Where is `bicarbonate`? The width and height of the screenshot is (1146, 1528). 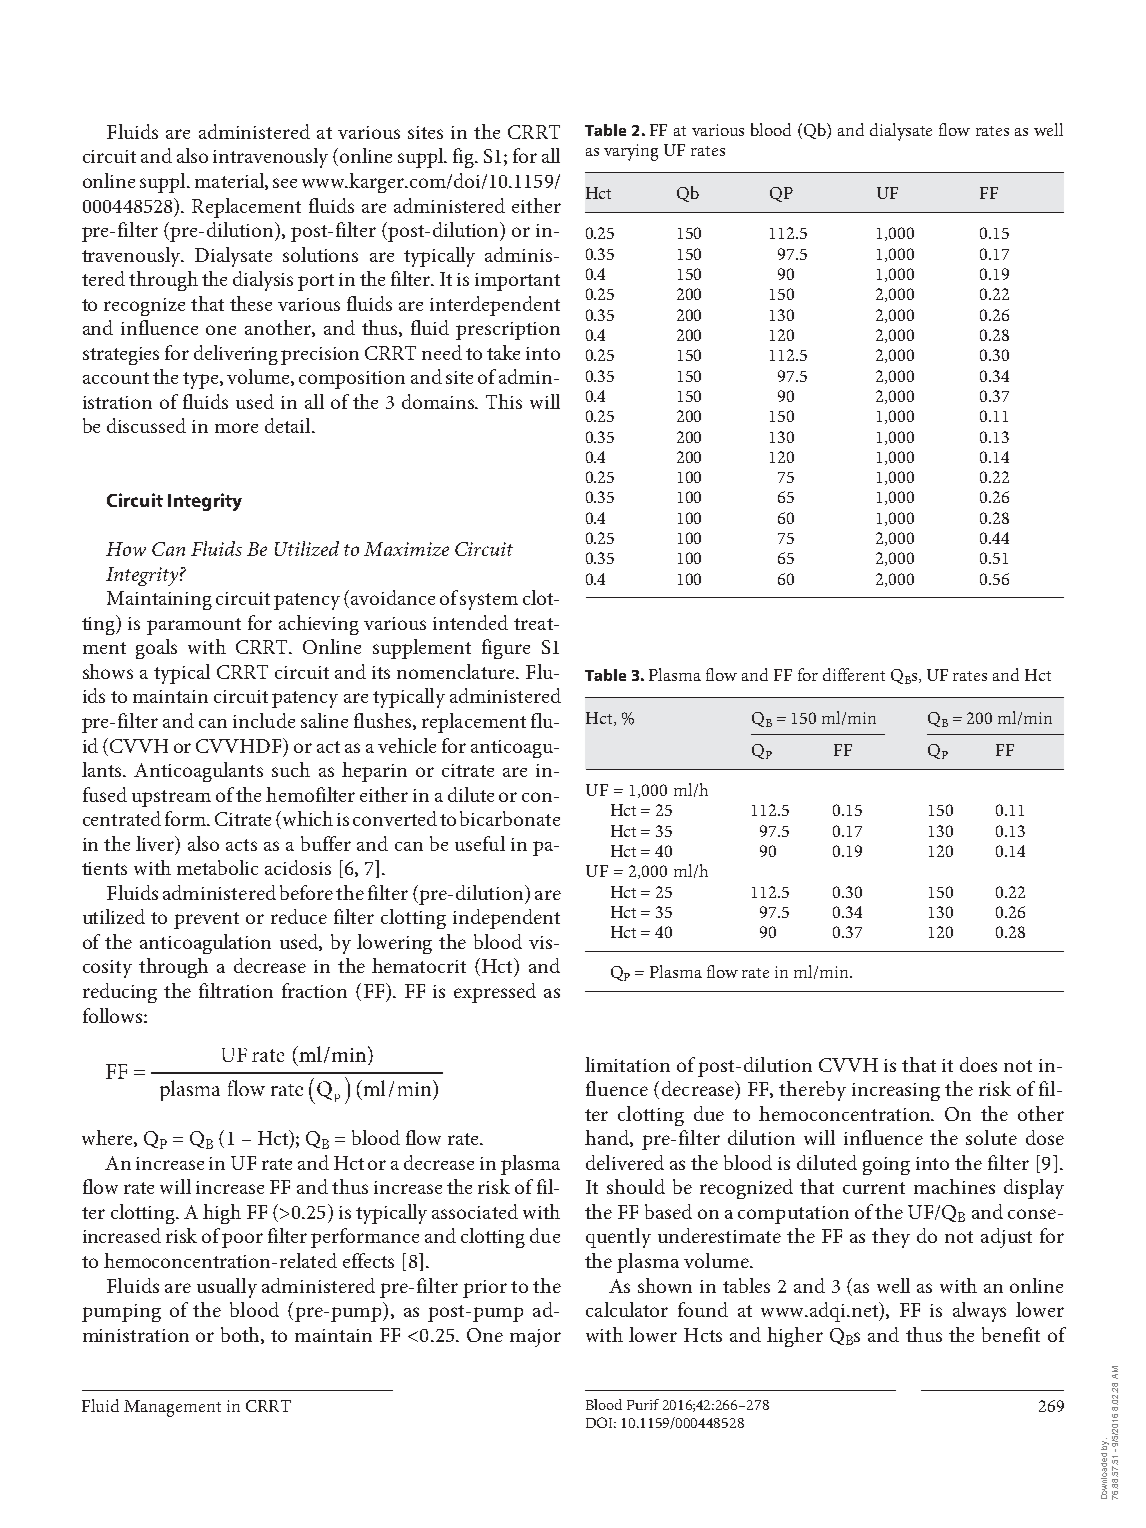
bicarbonate is located at coordinates (510, 818).
